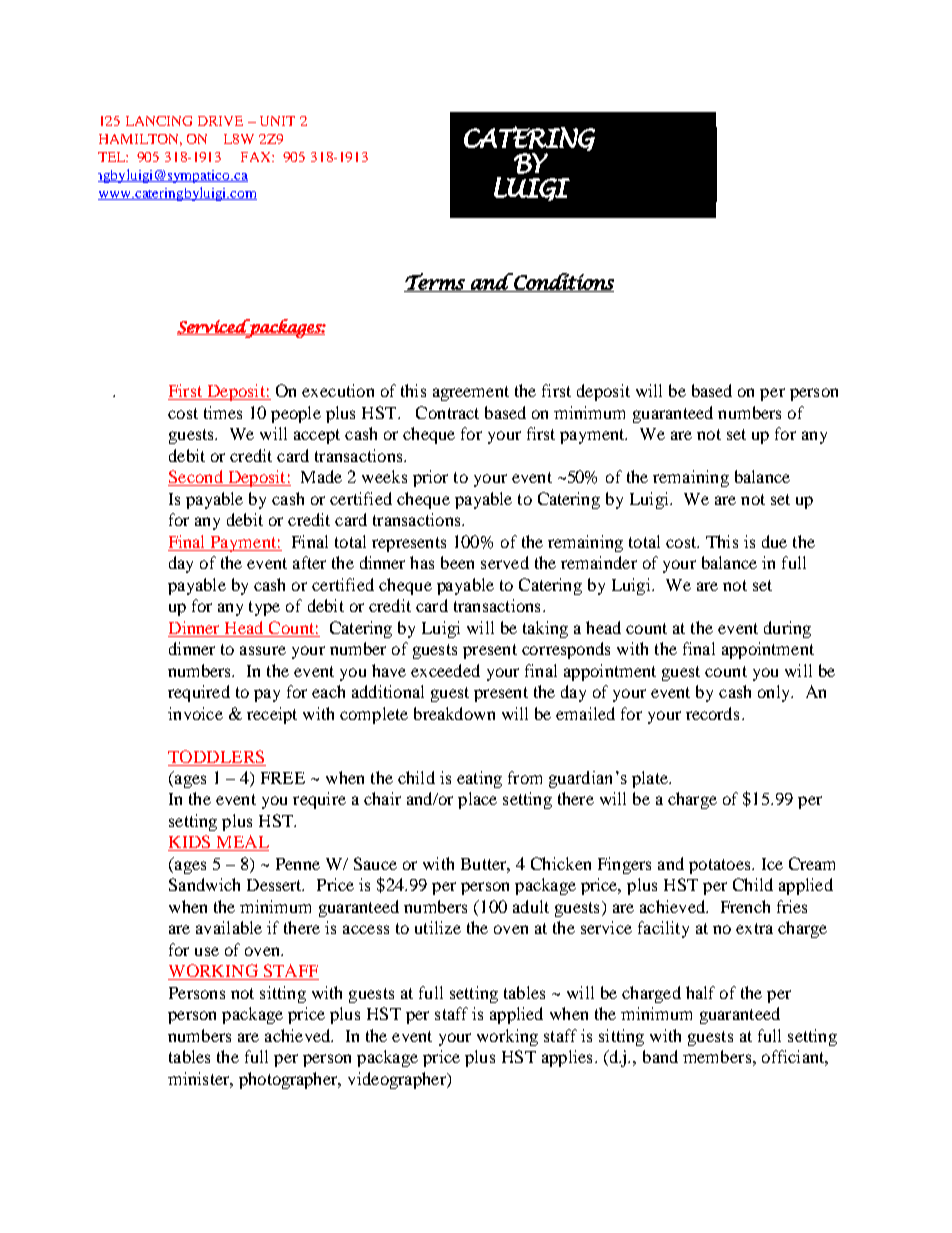  I want to click on during, so click(787, 629).
